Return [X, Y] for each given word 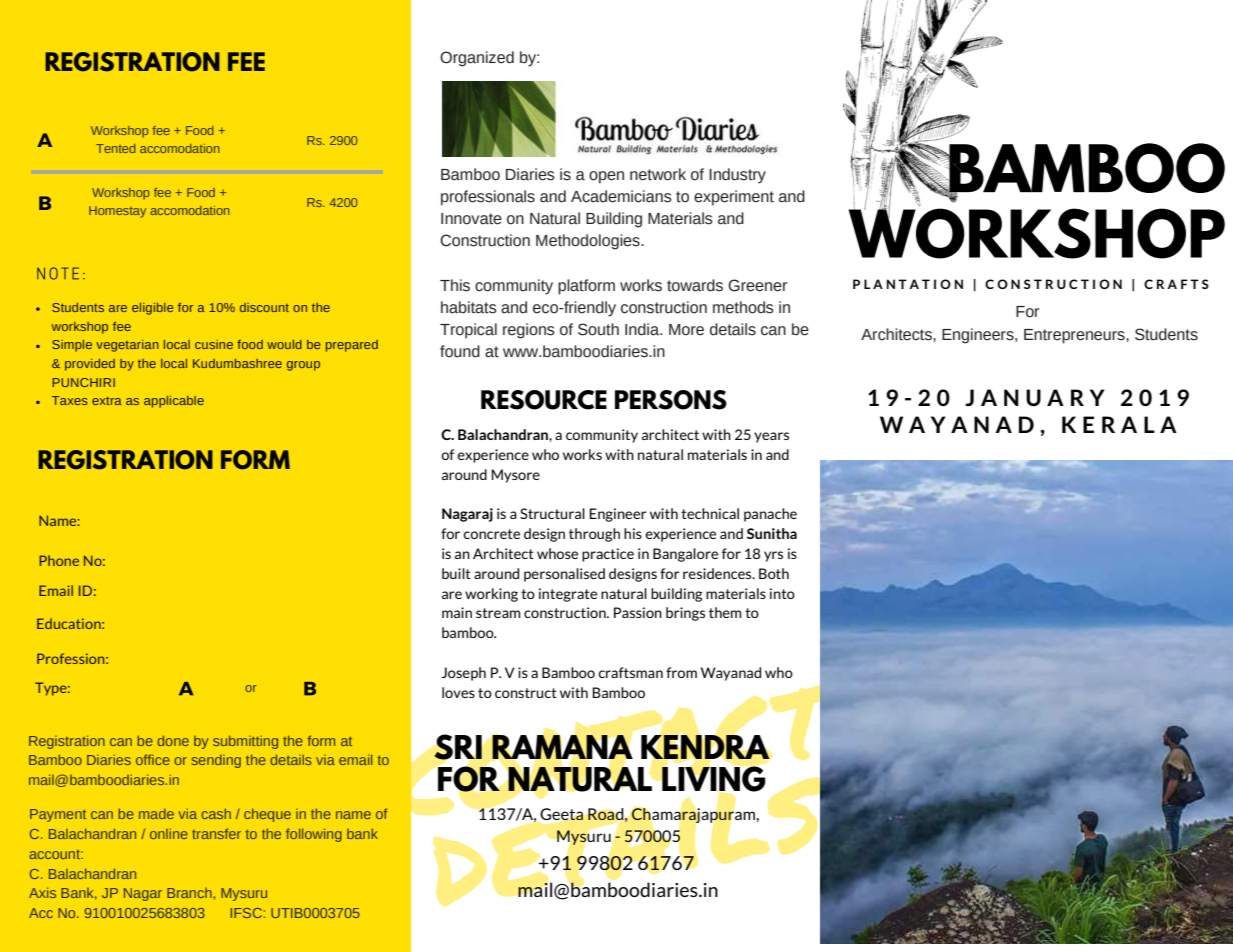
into [782, 593]
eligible [152, 309]
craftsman [630, 672]
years [771, 437]
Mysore [515, 476]
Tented [115, 148]
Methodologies [589, 242]
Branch [189, 893]
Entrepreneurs [1075, 336]
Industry [737, 176]
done [173, 740]
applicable [174, 402]
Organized [477, 59]
